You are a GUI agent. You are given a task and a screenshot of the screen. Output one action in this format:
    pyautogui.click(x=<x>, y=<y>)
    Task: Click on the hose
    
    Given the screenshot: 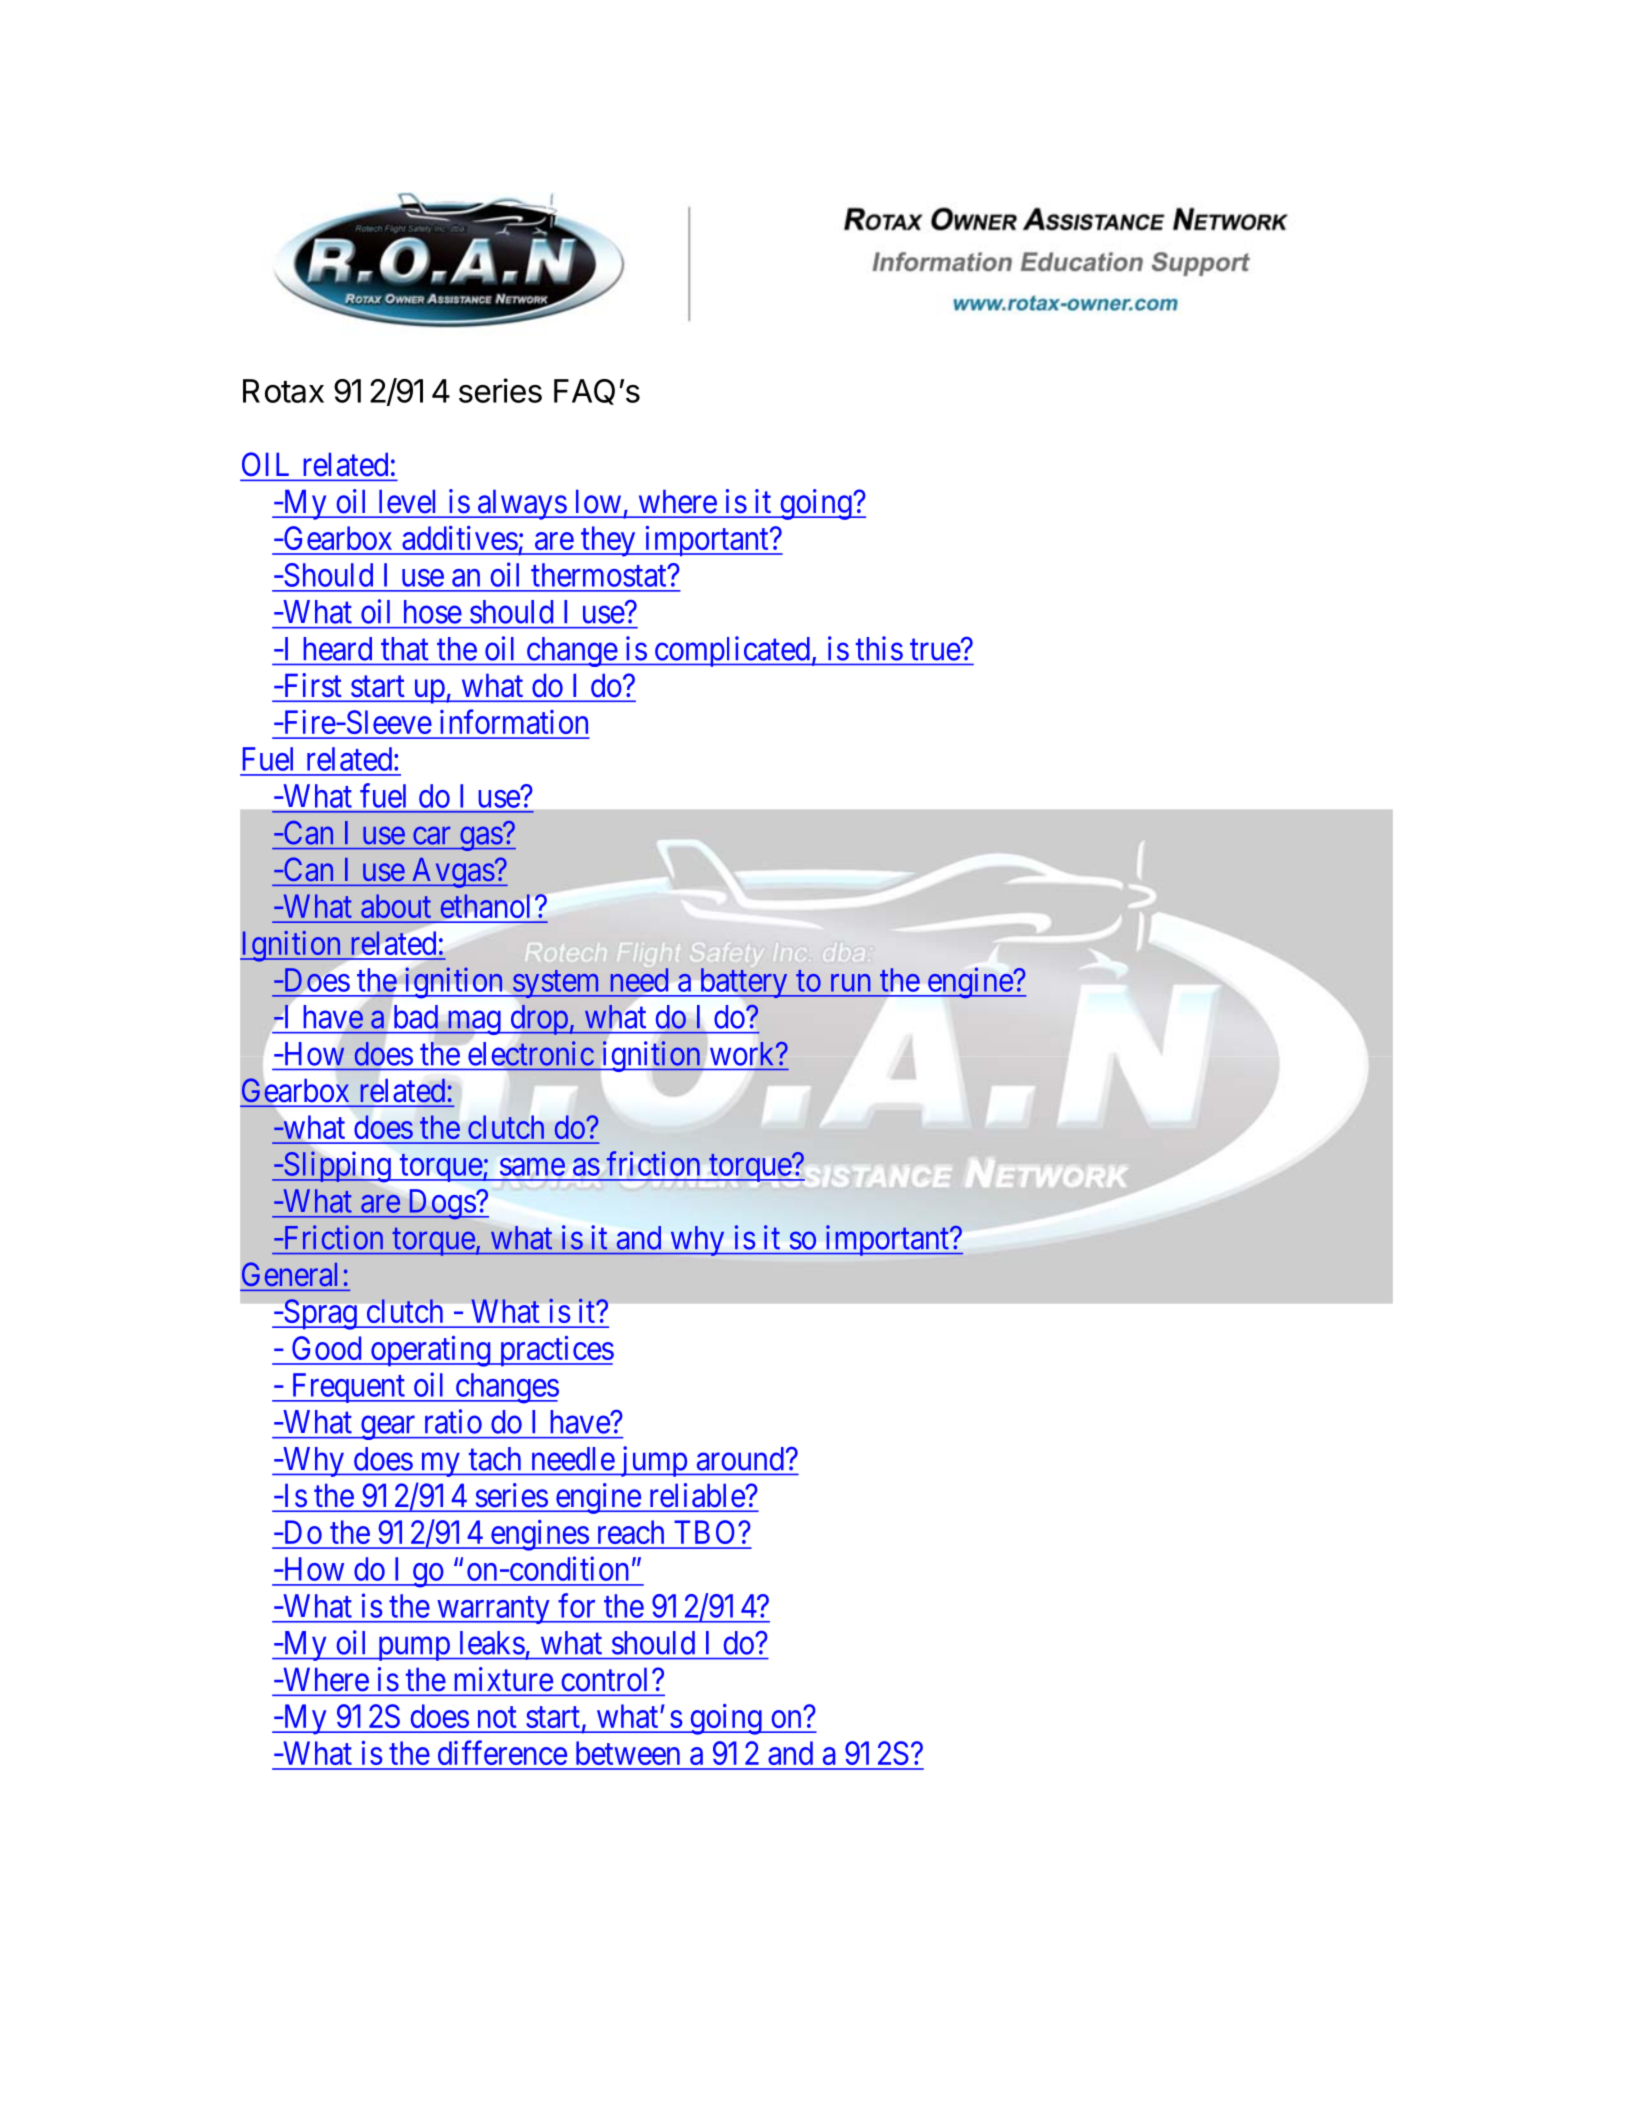 What is the action you would take?
    pyautogui.click(x=433, y=612)
